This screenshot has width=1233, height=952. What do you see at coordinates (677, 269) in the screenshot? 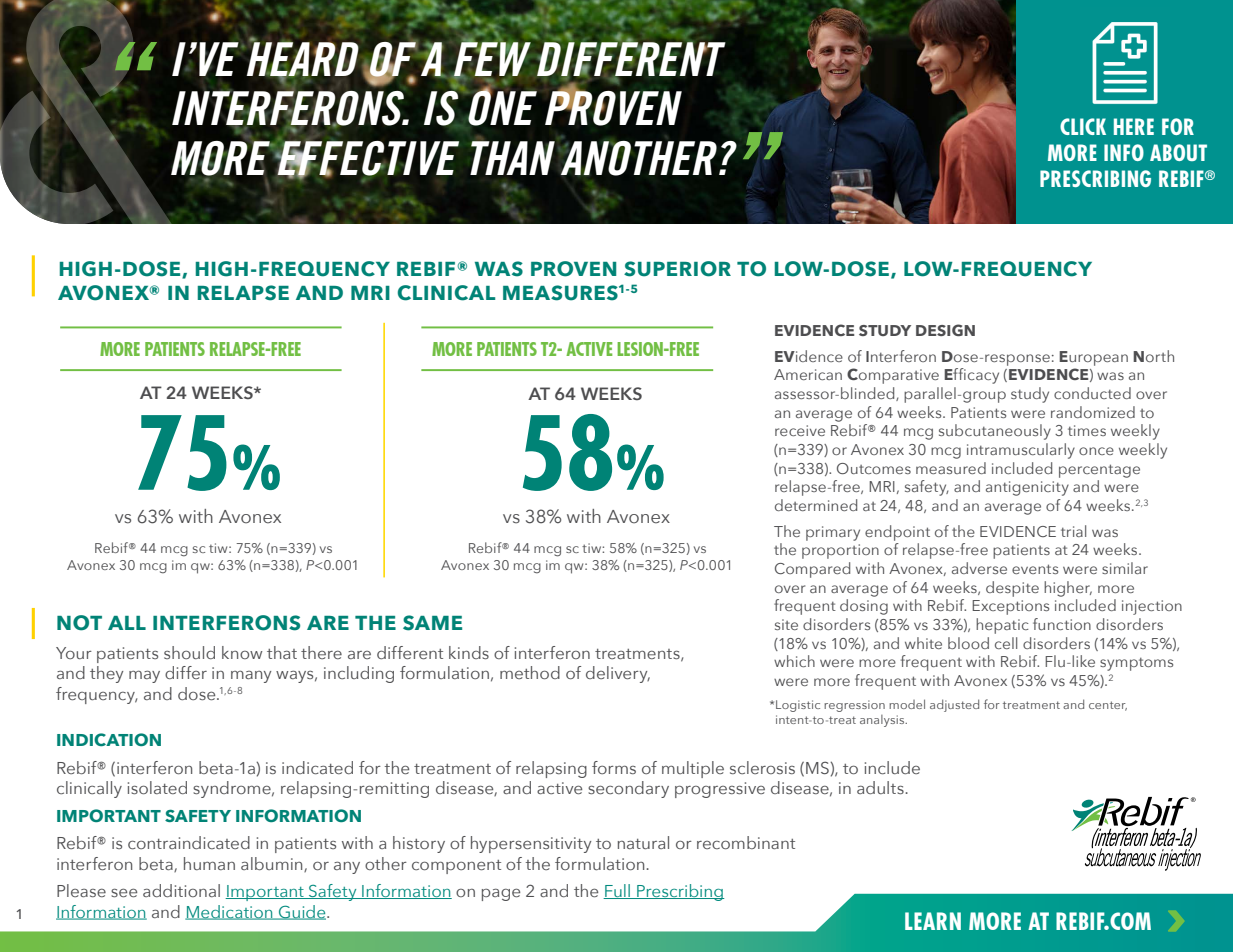
I see `SUPERIOR` at bounding box center [677, 269].
